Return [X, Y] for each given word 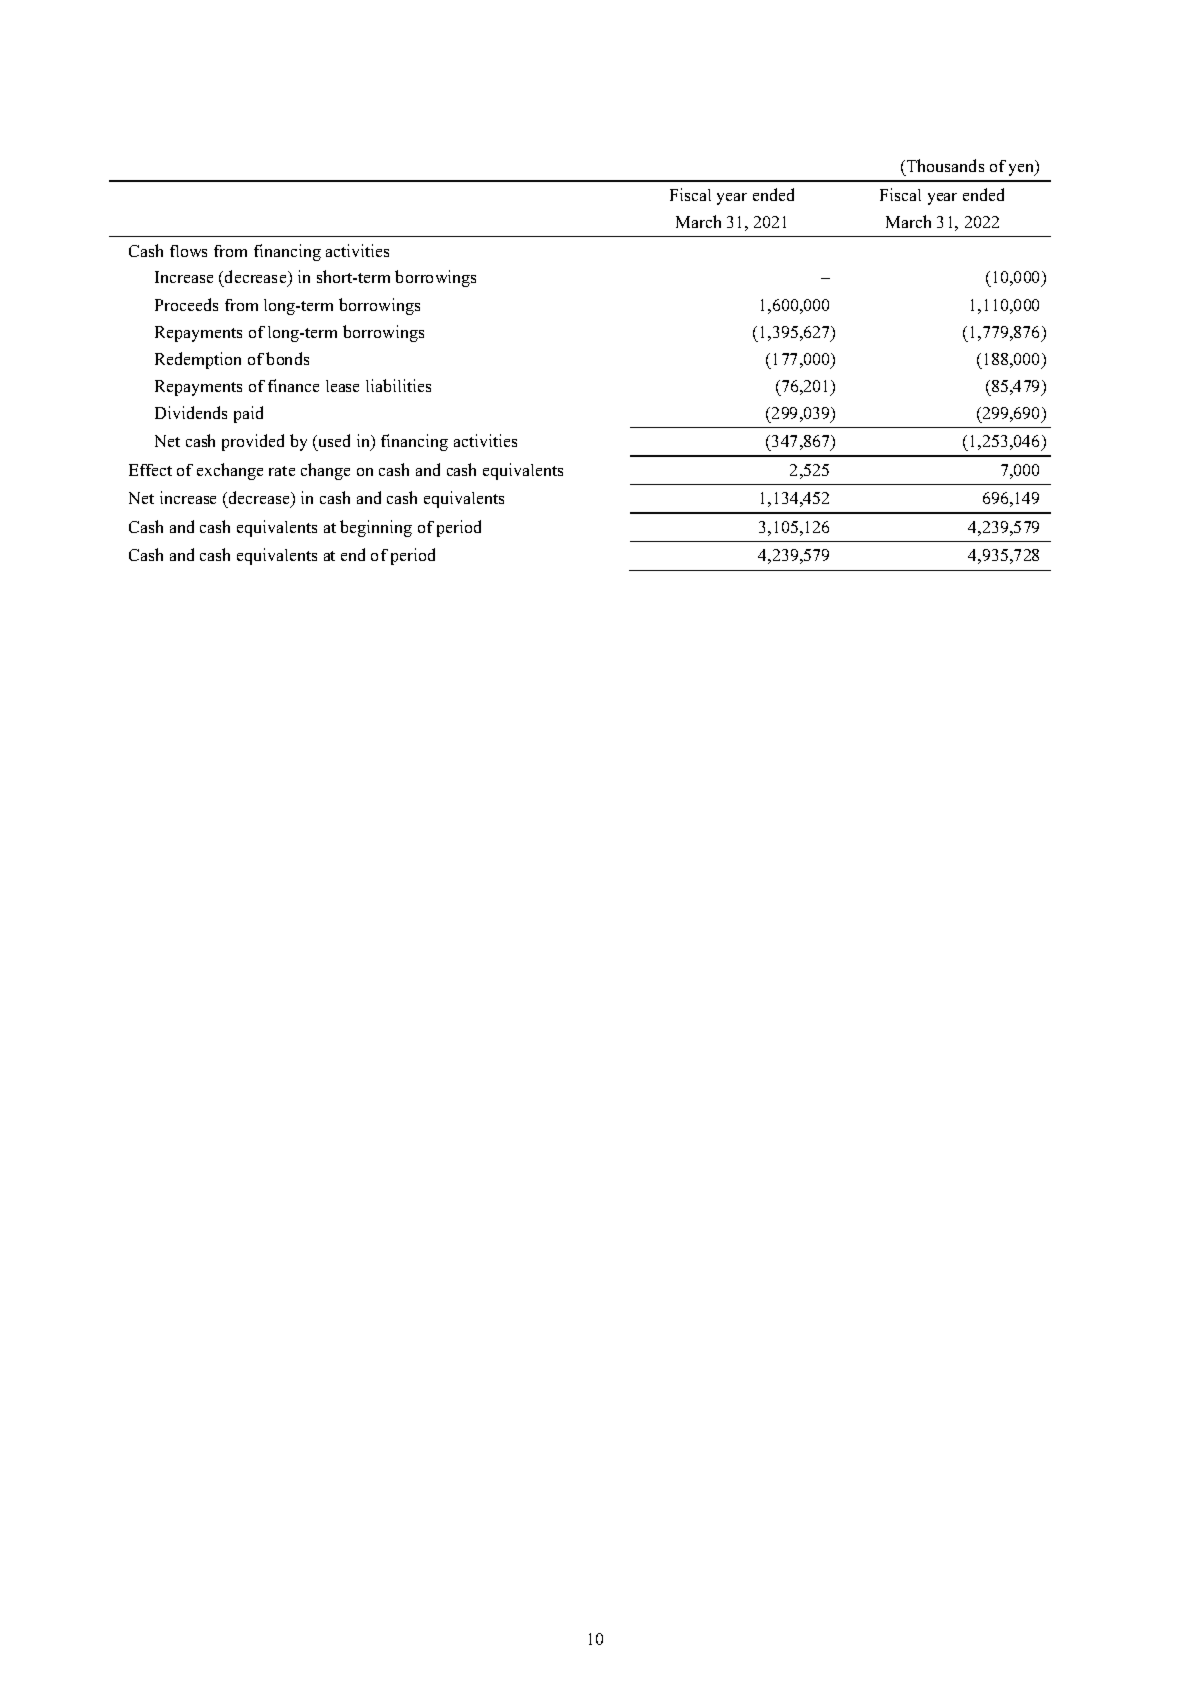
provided [253, 442]
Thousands [944, 167]
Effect [150, 470]
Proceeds [186, 304]
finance [293, 385]
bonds [287, 358]
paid [248, 414]
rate [282, 471]
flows [188, 251]
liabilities [398, 385]
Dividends [191, 412]
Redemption [198, 360]
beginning [376, 528]
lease [342, 386]
